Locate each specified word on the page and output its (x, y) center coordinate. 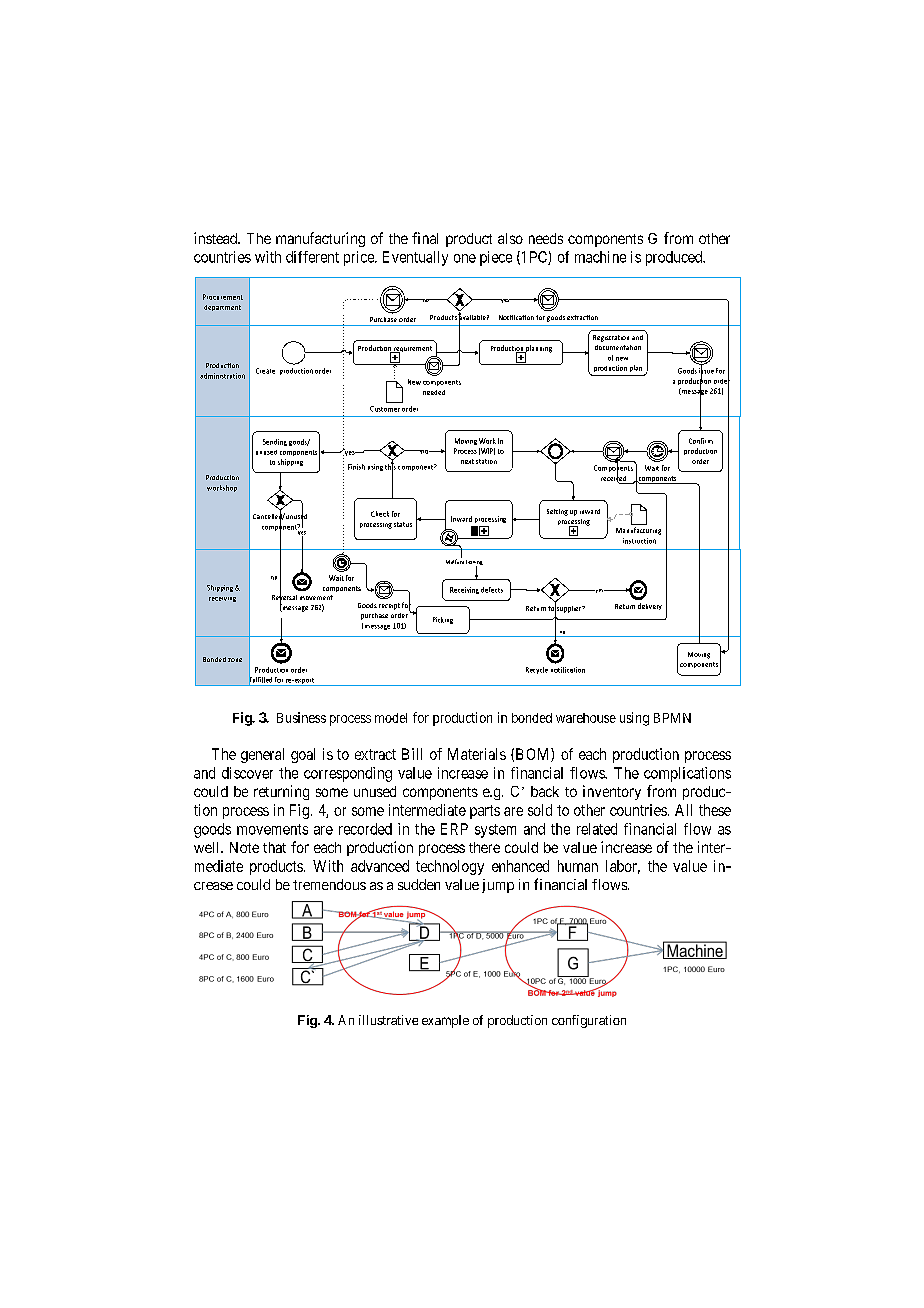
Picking (443, 620)
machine (600, 257)
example (445, 1021)
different (312, 257)
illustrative (388, 1020)
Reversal (284, 597)
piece (496, 258)
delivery (650, 606)
